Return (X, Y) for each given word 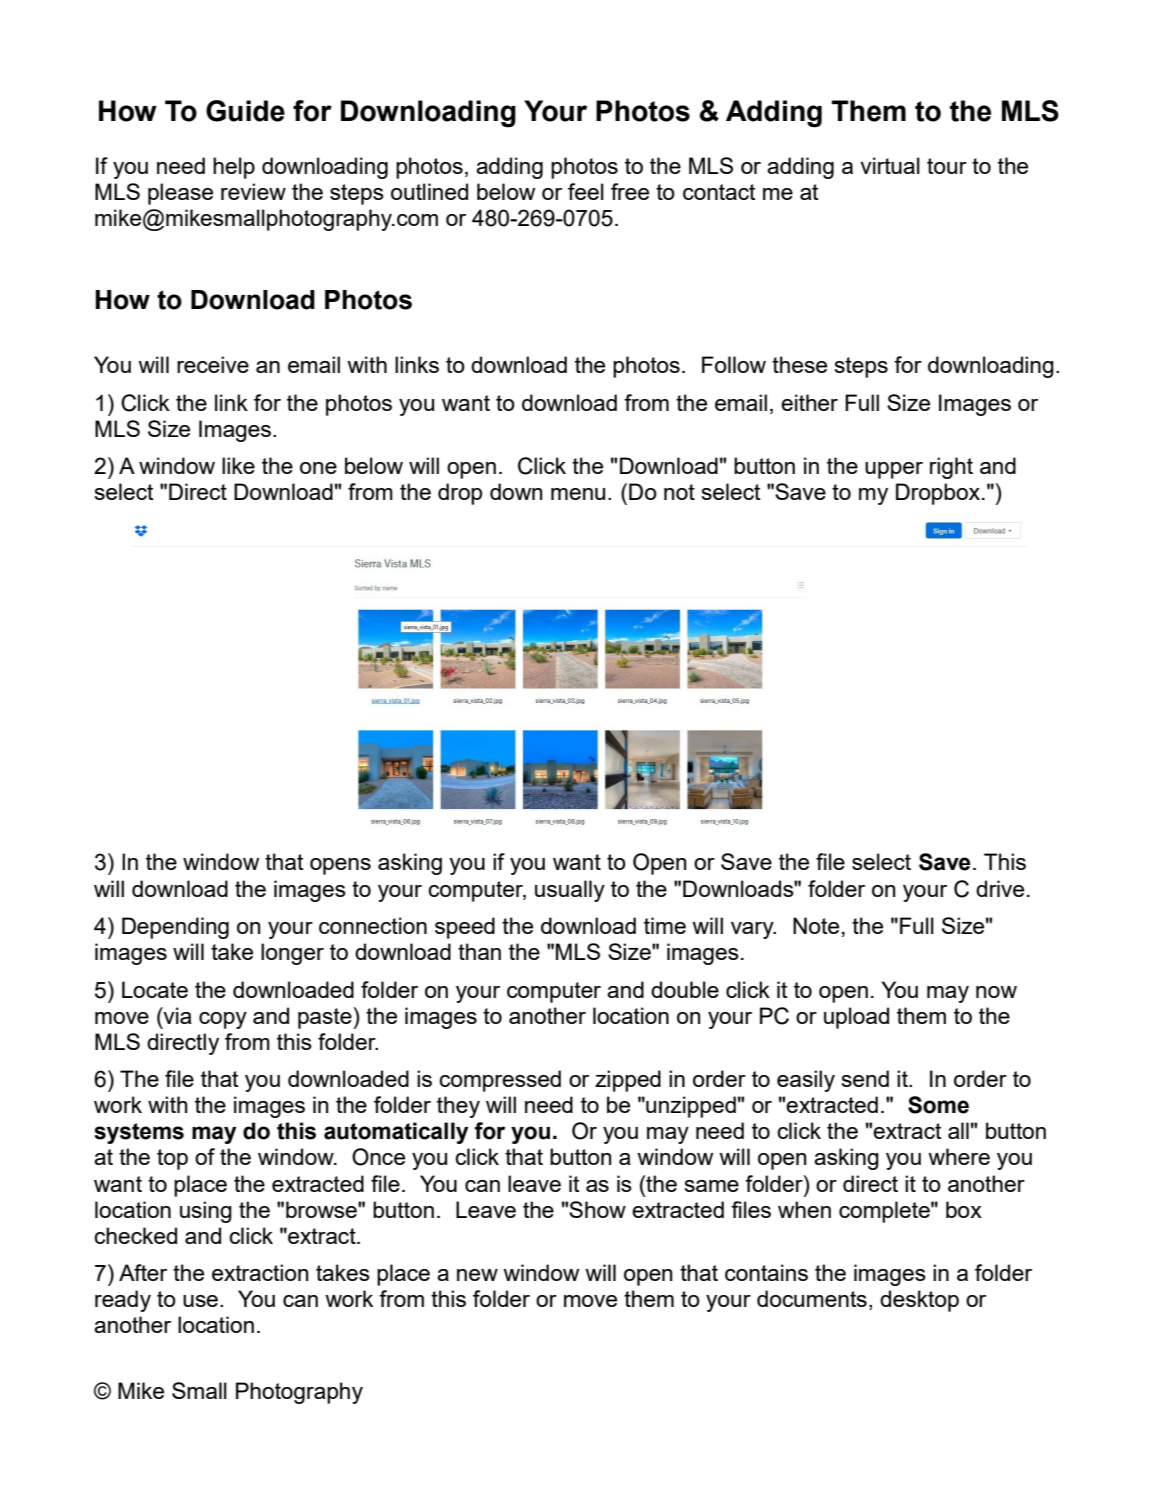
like (238, 465)
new (477, 1275)
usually (570, 891)
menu (578, 494)
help (234, 168)
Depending (175, 928)
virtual (890, 165)
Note (816, 925)
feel (586, 191)
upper (894, 470)
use (200, 1301)
